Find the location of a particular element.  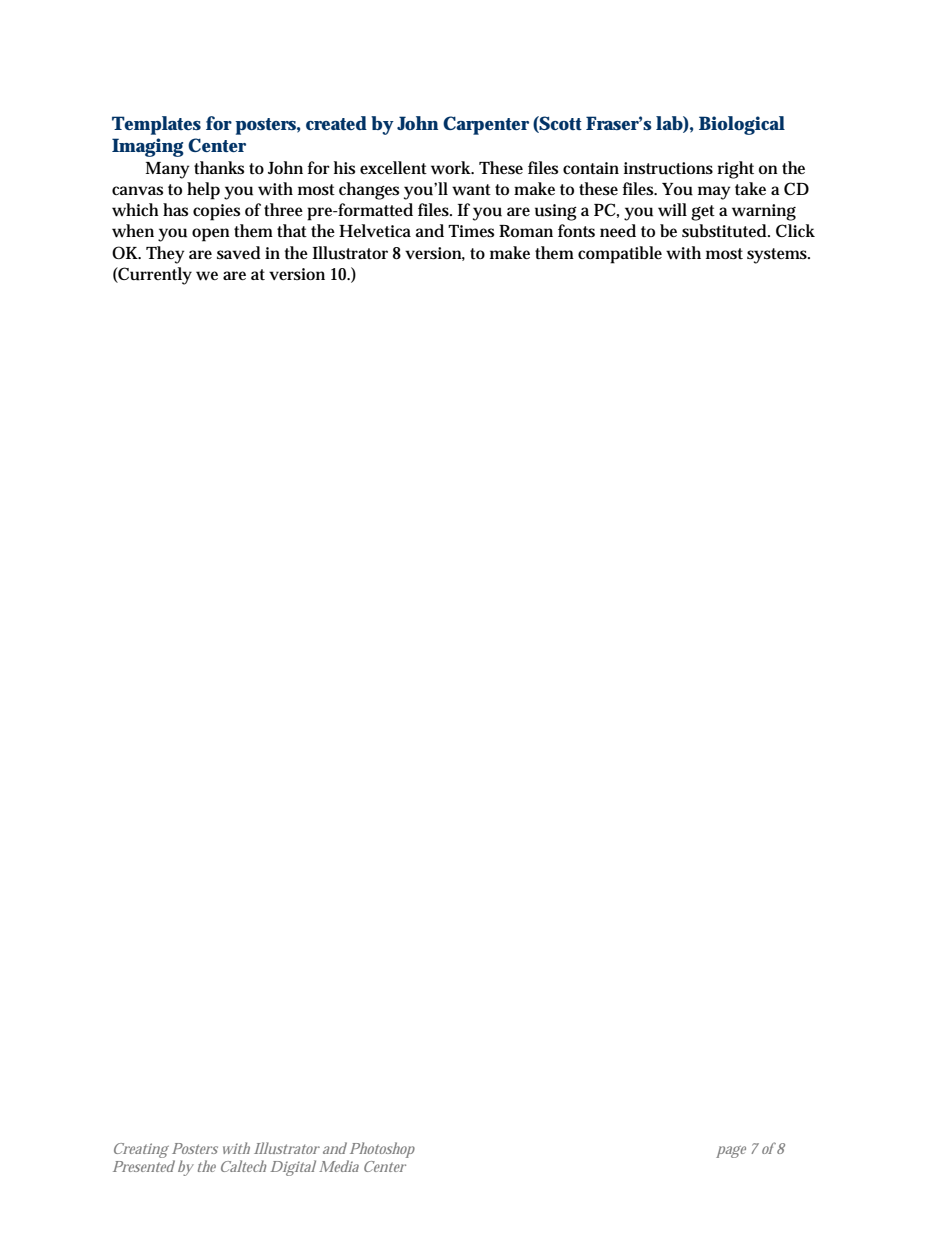

saved is located at coordinates (239, 253).
